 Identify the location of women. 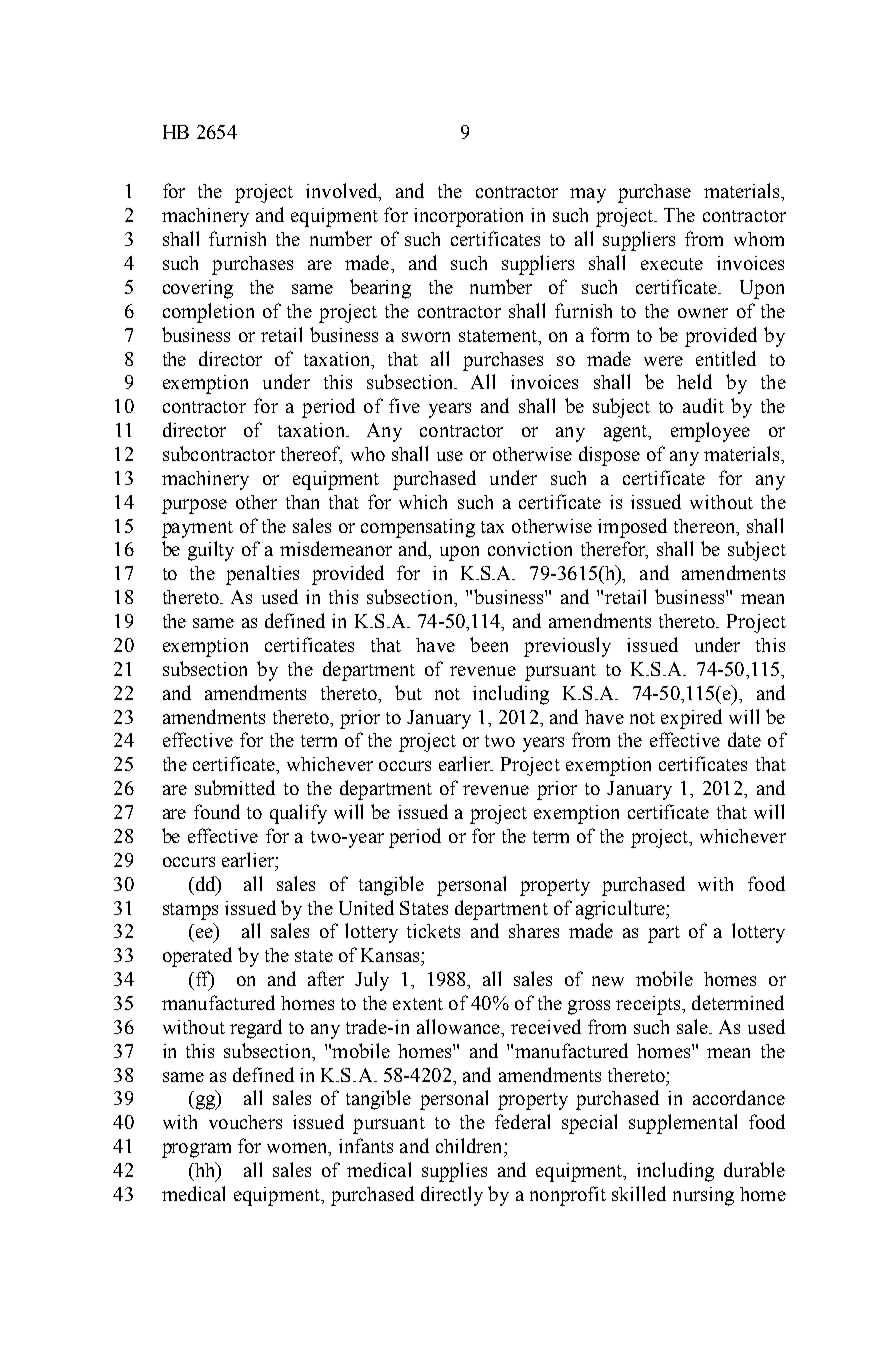
(298, 1149).
